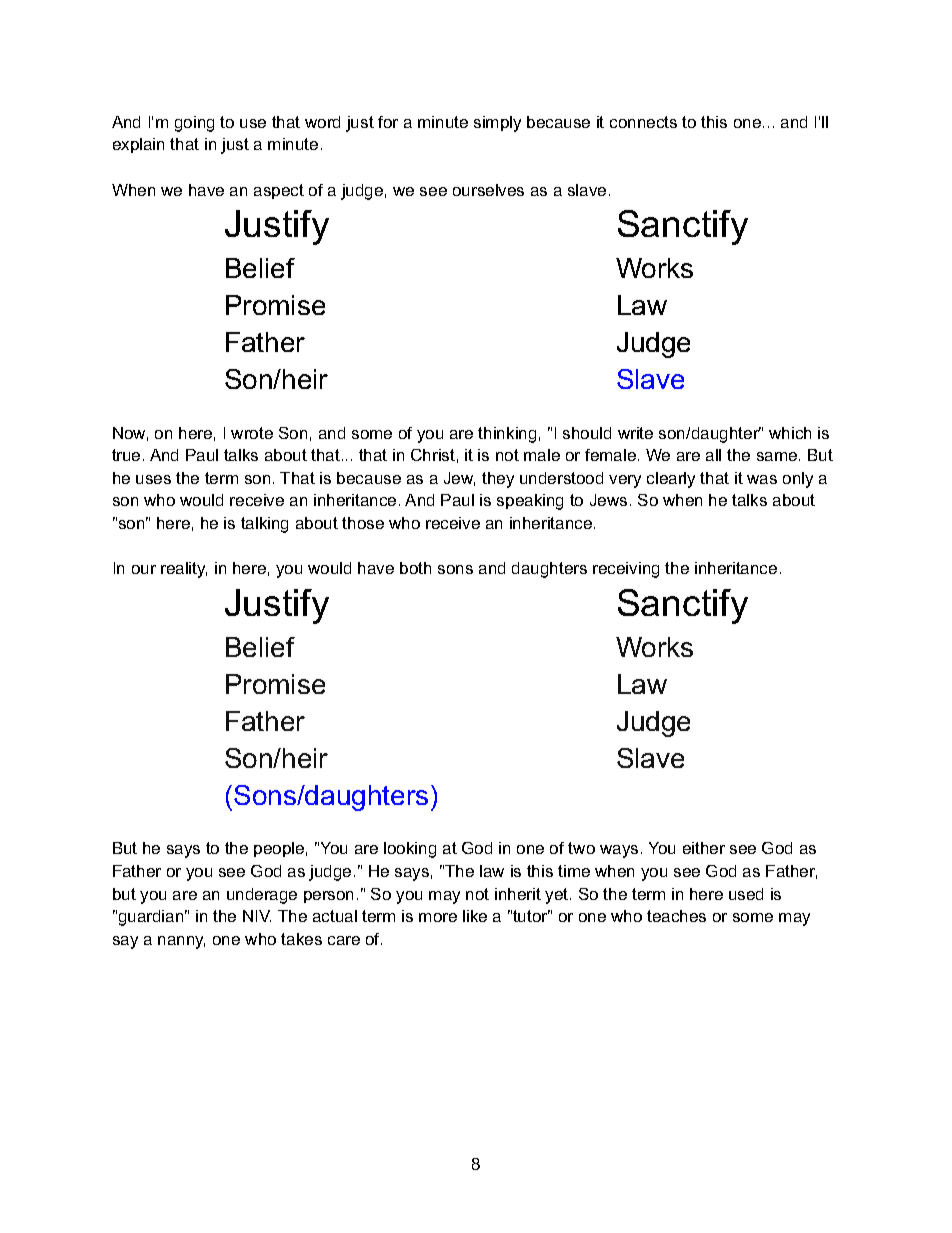  I want to click on connects, so click(643, 122).
